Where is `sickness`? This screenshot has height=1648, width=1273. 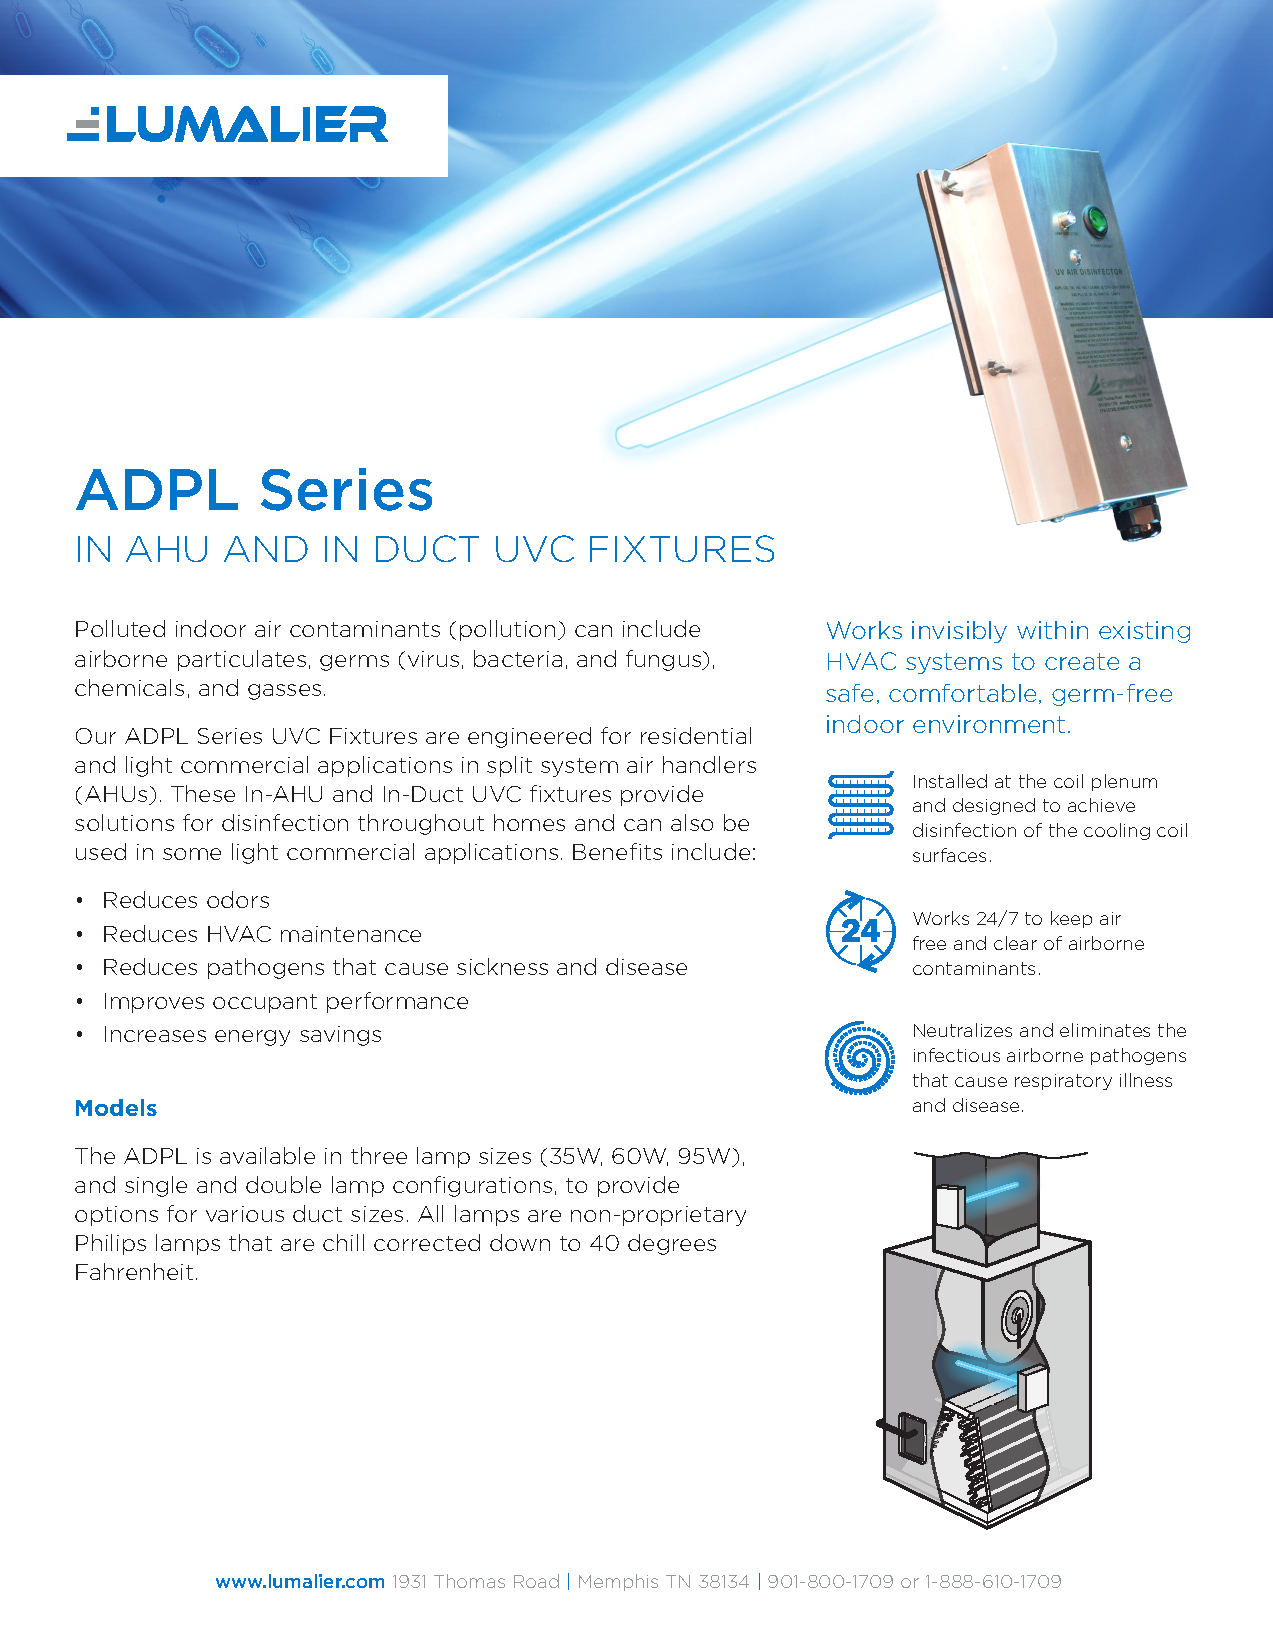
sickness is located at coordinates (502, 966).
